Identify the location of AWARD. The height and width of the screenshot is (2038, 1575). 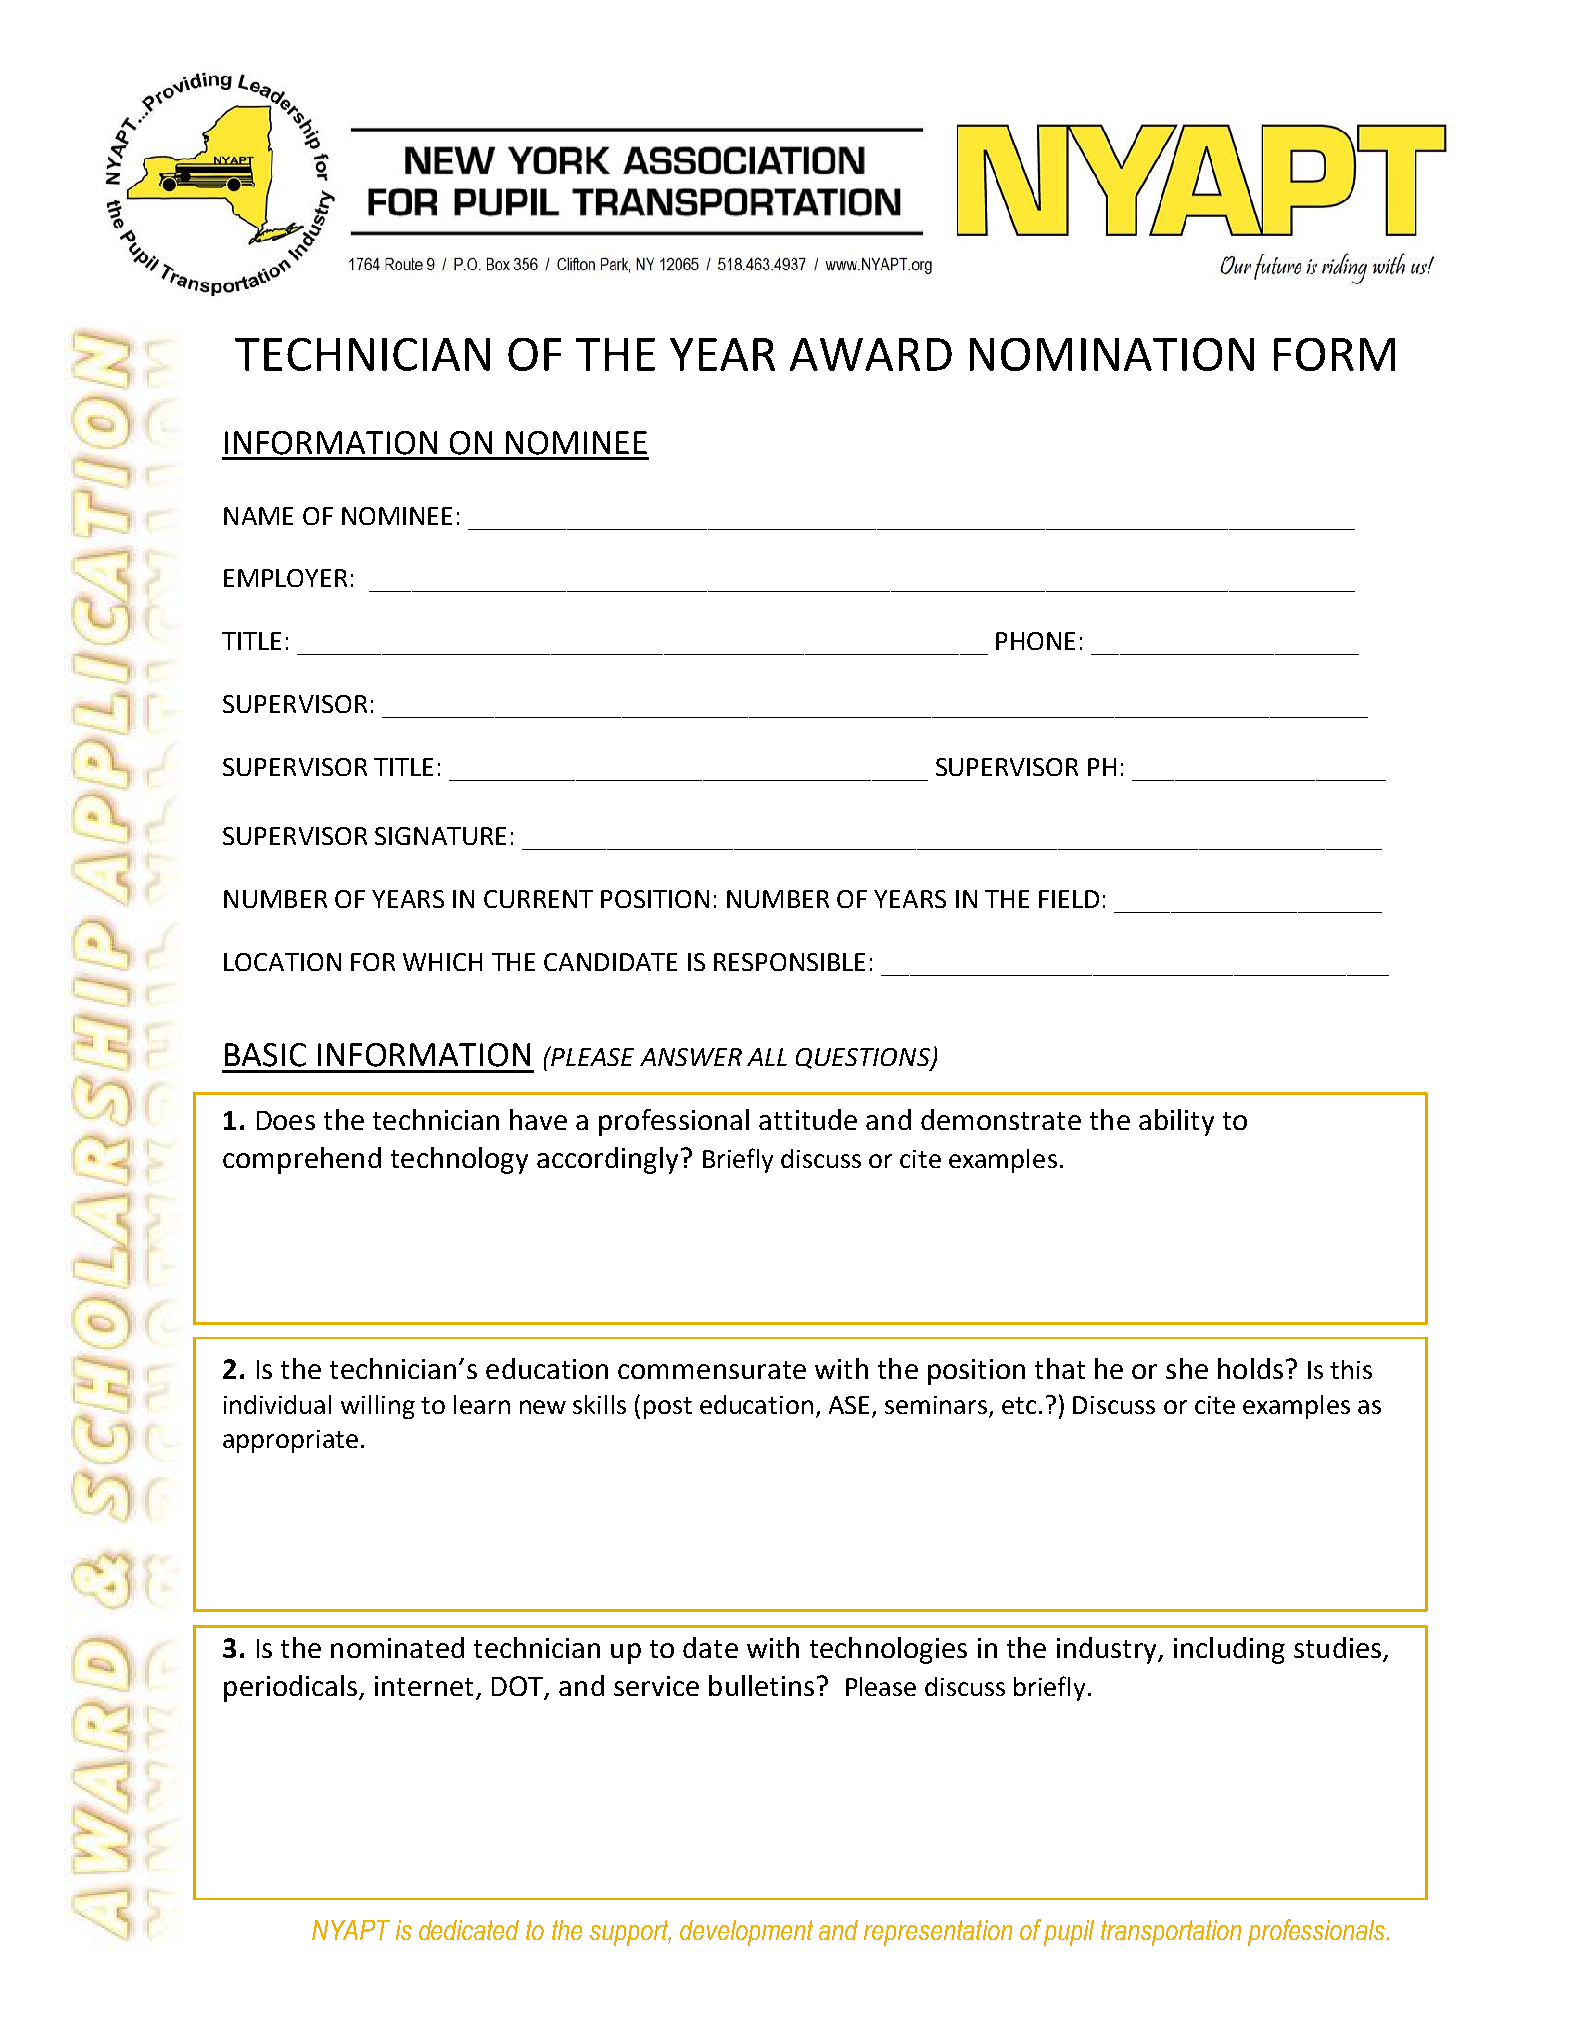
(871, 354).
